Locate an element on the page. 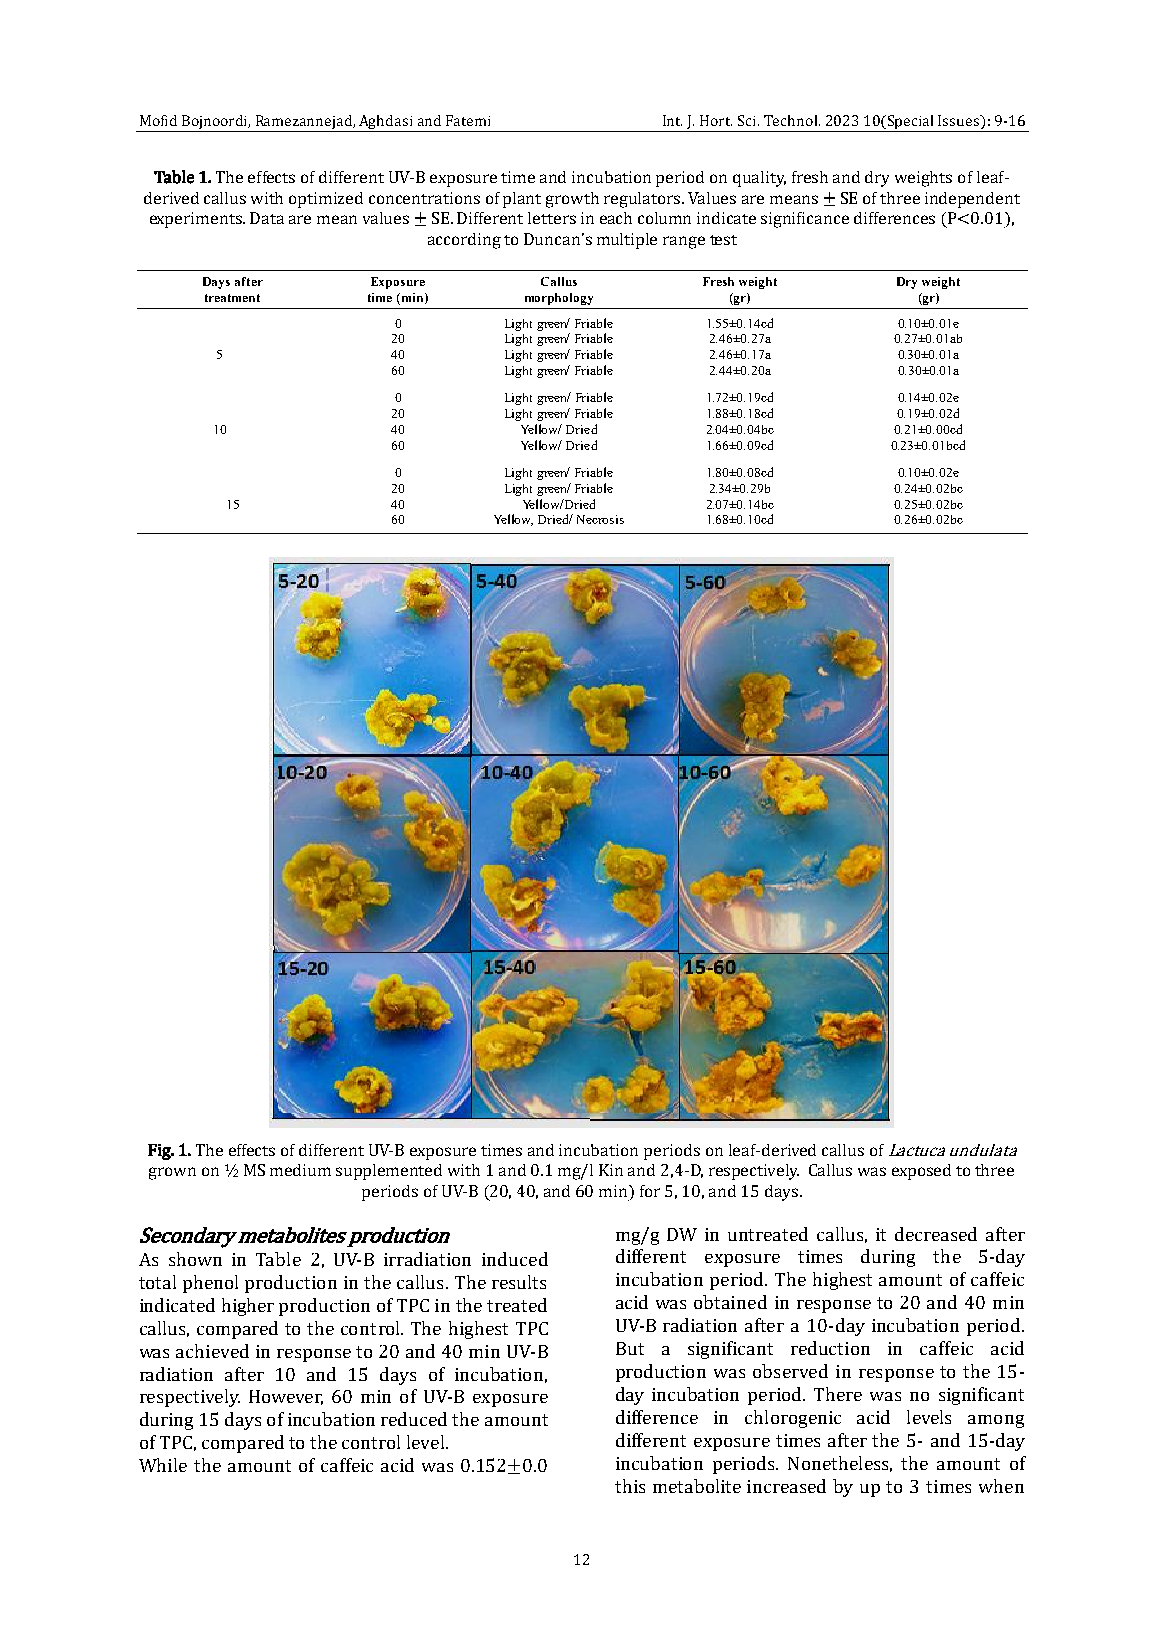 This document has height=1647, width=1164. this is located at coordinates (630, 1486).
